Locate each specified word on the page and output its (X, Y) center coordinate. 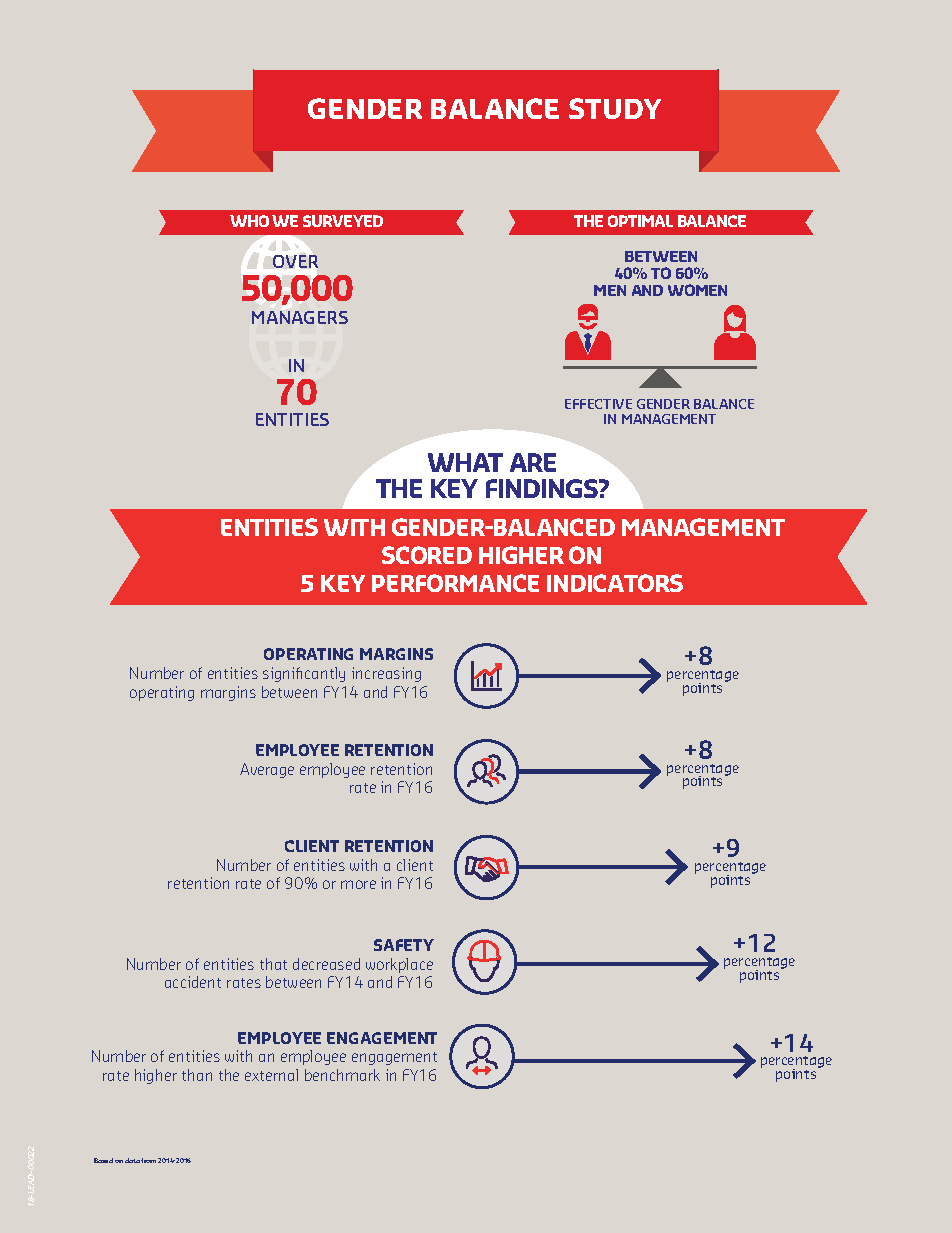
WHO (249, 221)
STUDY (615, 108)
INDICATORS (615, 583)
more (358, 884)
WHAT (465, 462)
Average (267, 770)
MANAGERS (300, 317)
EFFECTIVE (598, 404)
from (148, 1160)
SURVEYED (343, 221)
